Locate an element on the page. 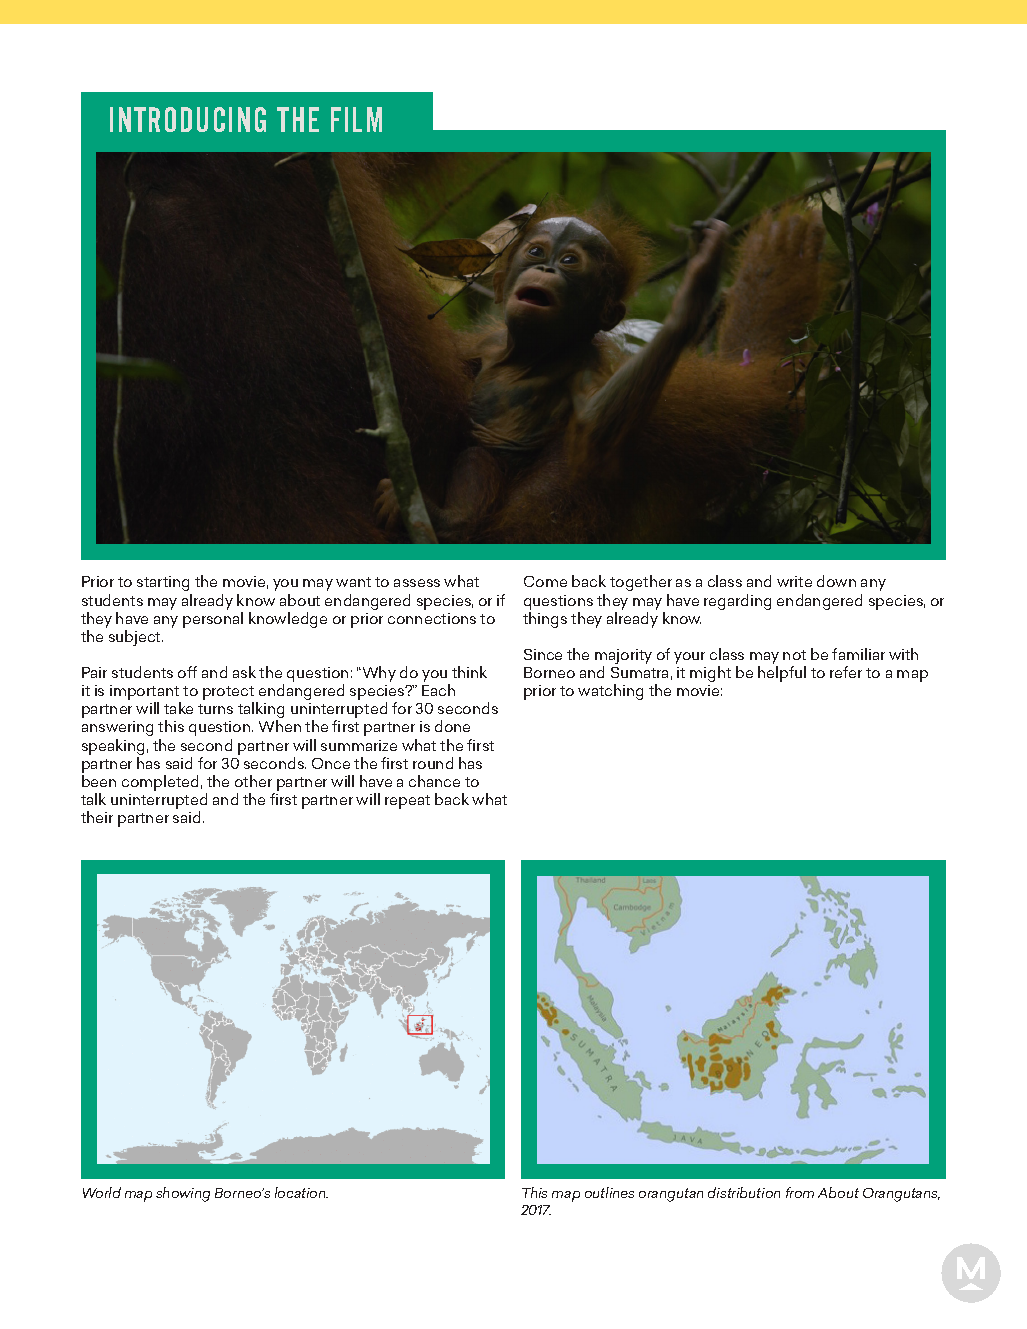 The image size is (1027, 1329). helpful is located at coordinates (782, 674).
